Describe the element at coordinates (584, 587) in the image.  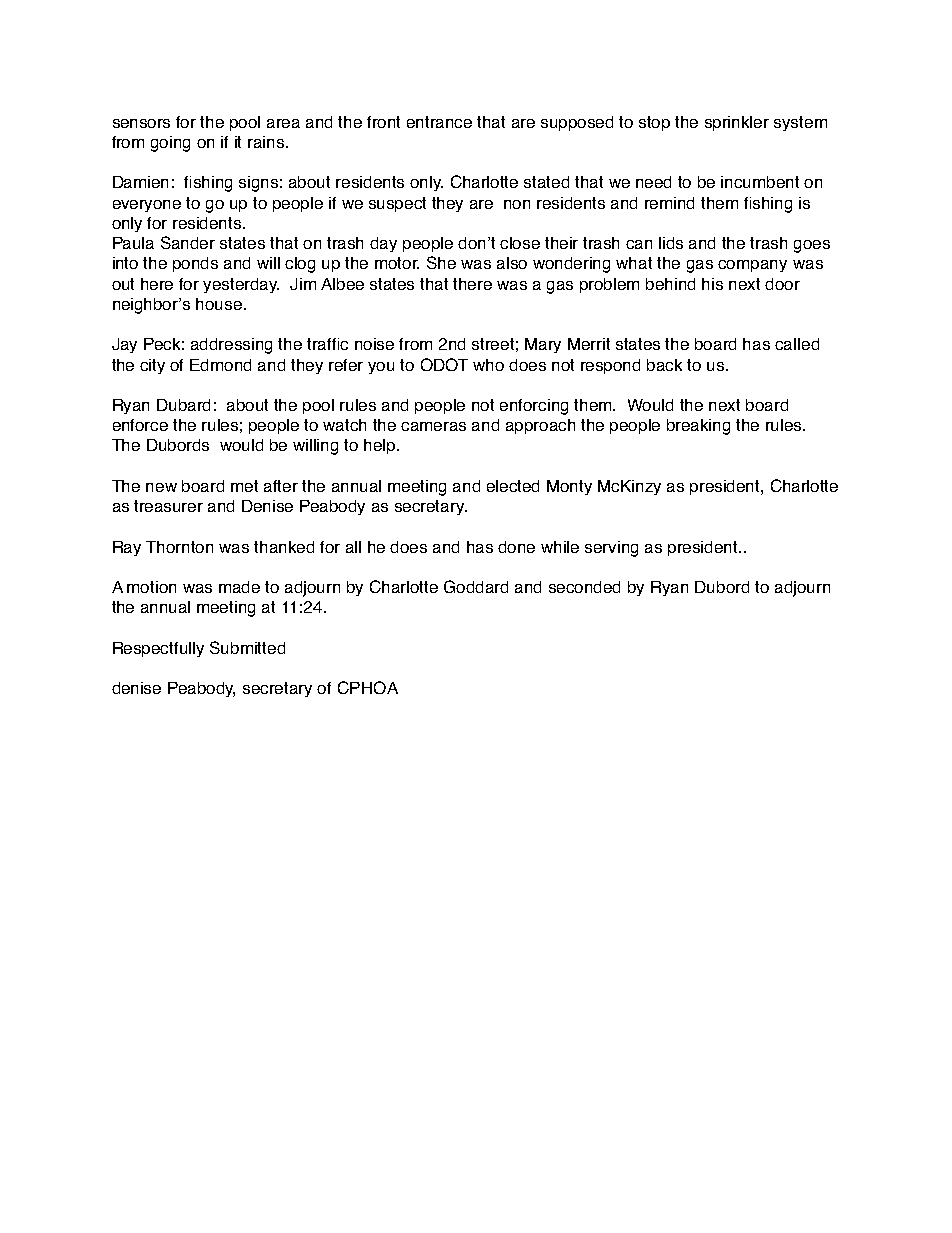
I see `seconded` at that location.
